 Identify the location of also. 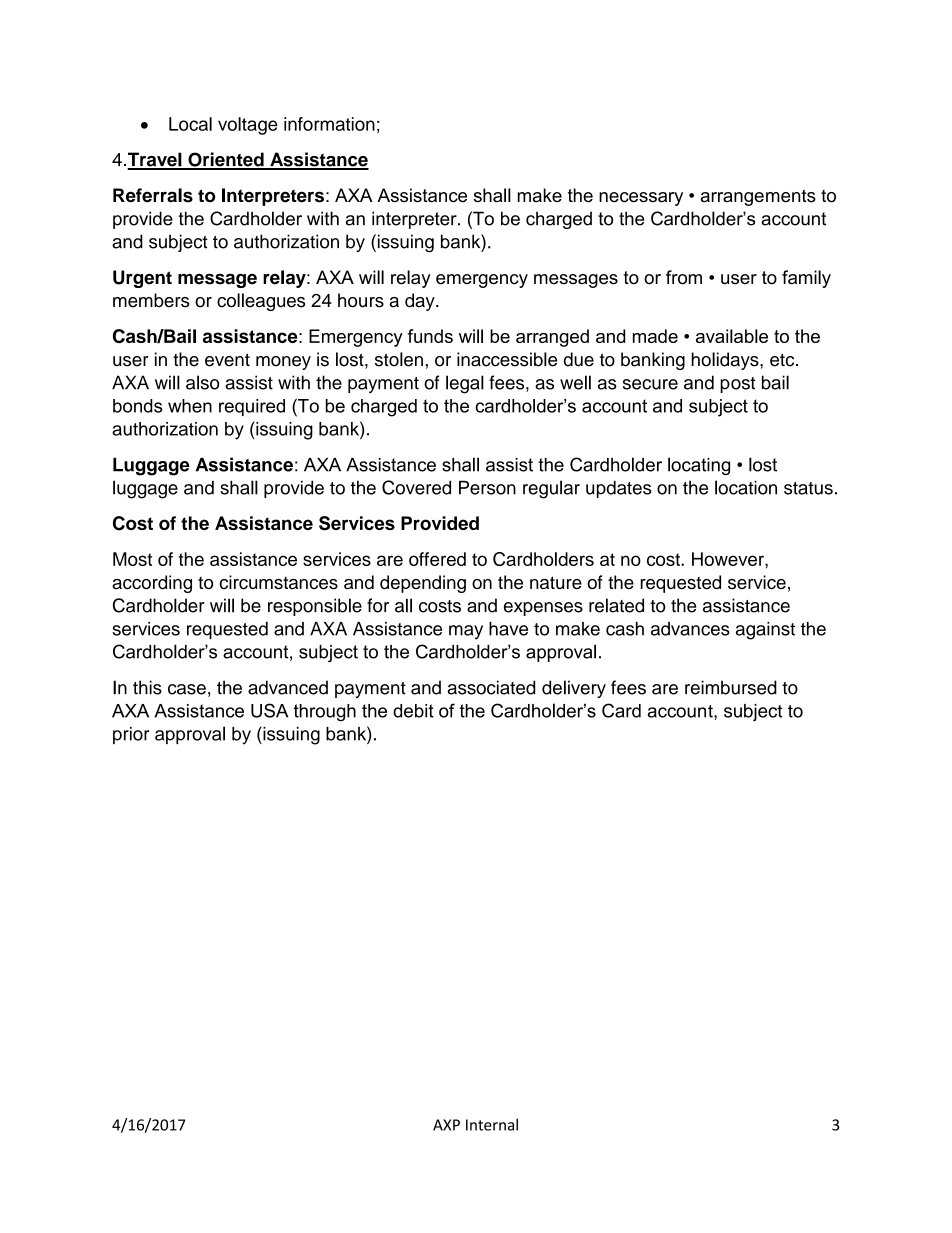
(202, 382).
